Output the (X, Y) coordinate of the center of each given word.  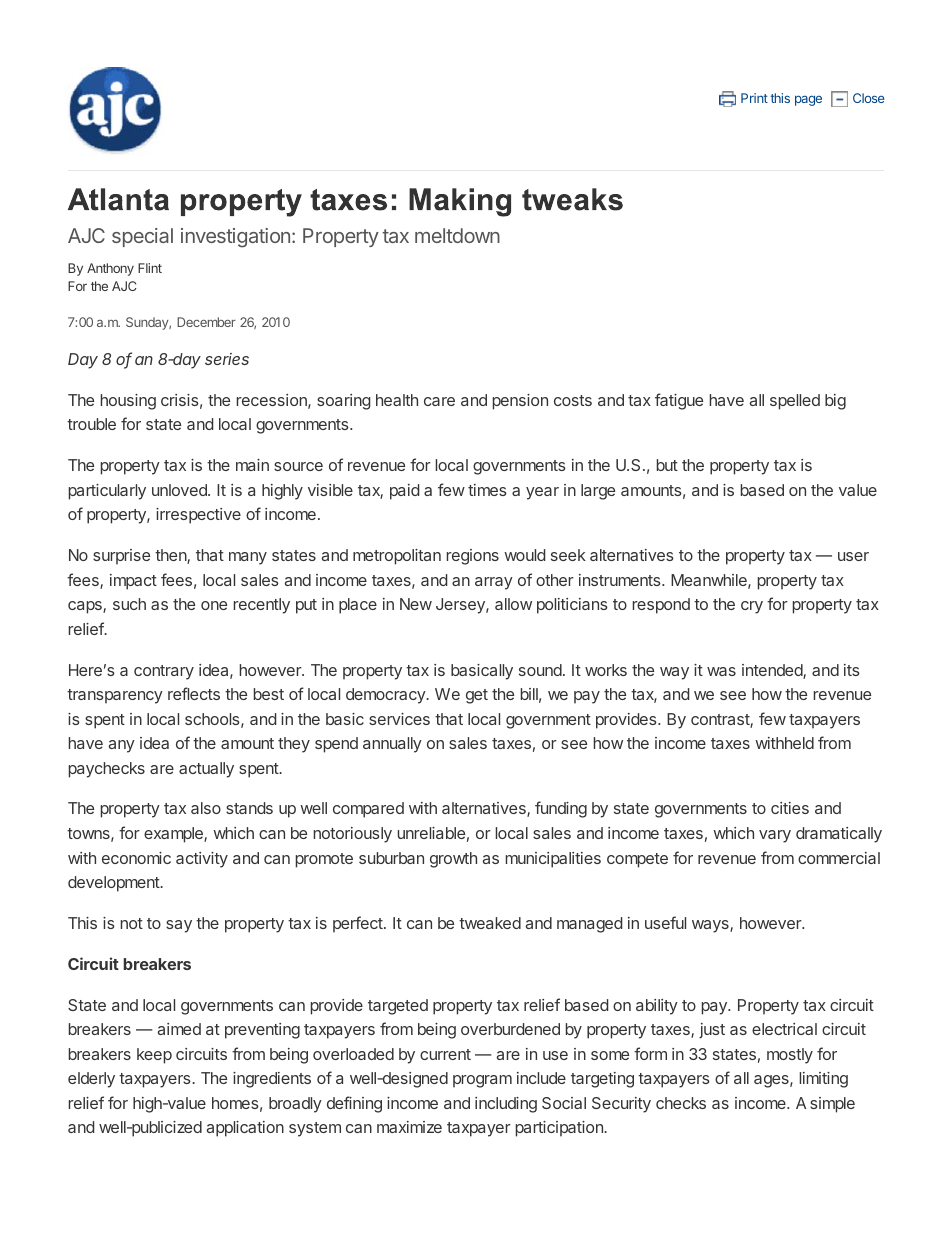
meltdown (457, 235)
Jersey (461, 606)
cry (752, 607)
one (214, 605)
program (482, 1081)
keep (154, 1056)
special (142, 237)
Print (754, 98)
